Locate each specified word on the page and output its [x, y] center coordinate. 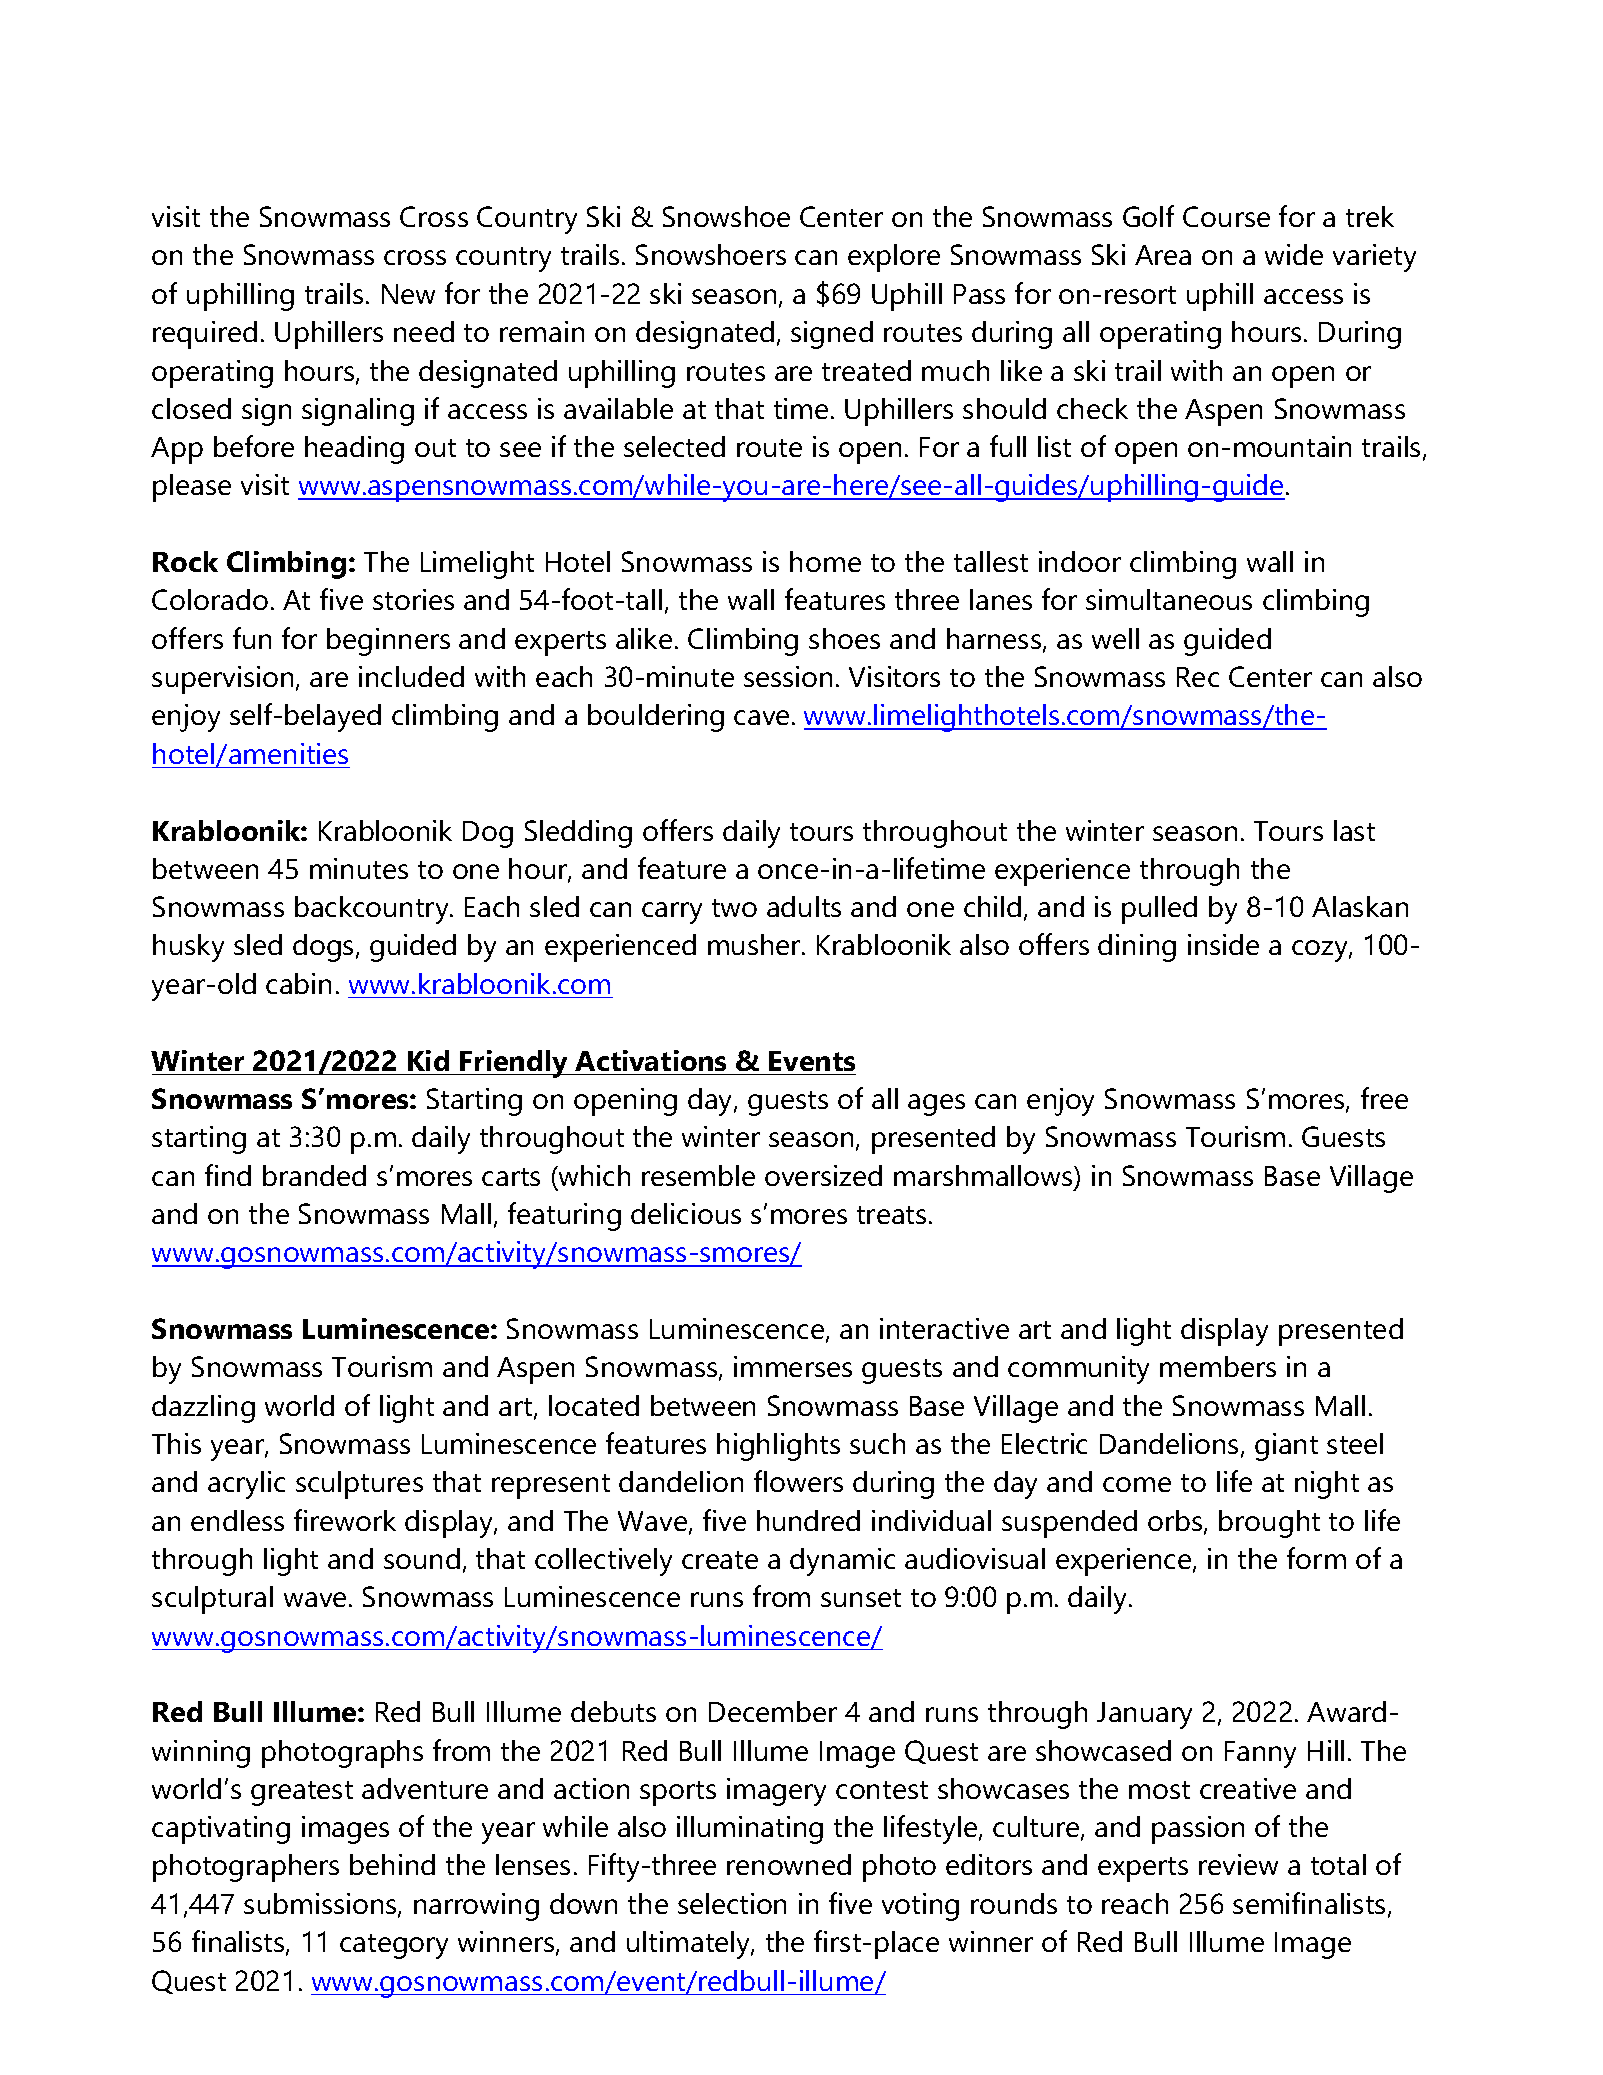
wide [1294, 254]
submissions [321, 1905]
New [408, 294]
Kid [428, 1060]
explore [894, 258]
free [1384, 1098]
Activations [650, 1060]
